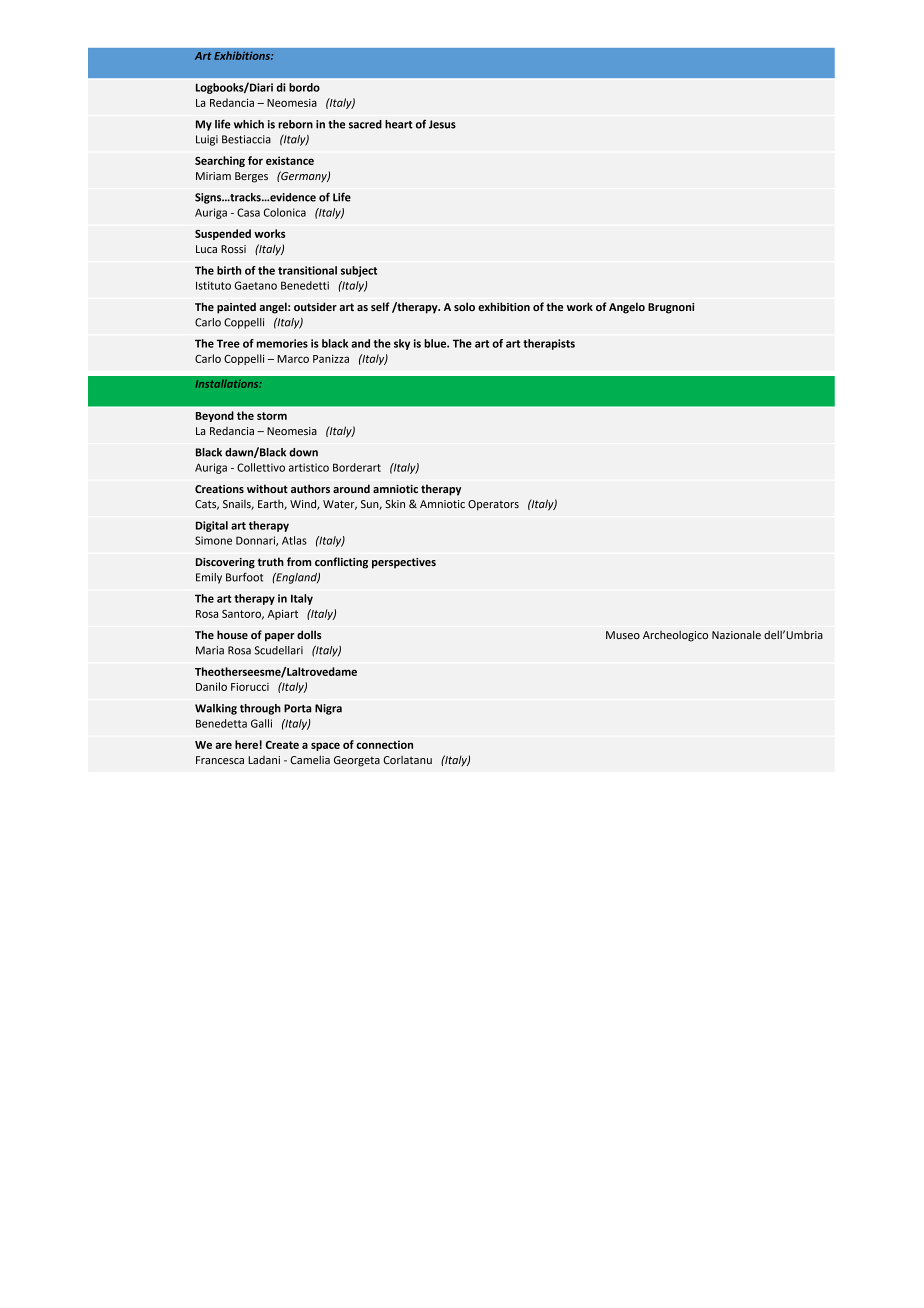  I want to click on which, so click(249, 124).
